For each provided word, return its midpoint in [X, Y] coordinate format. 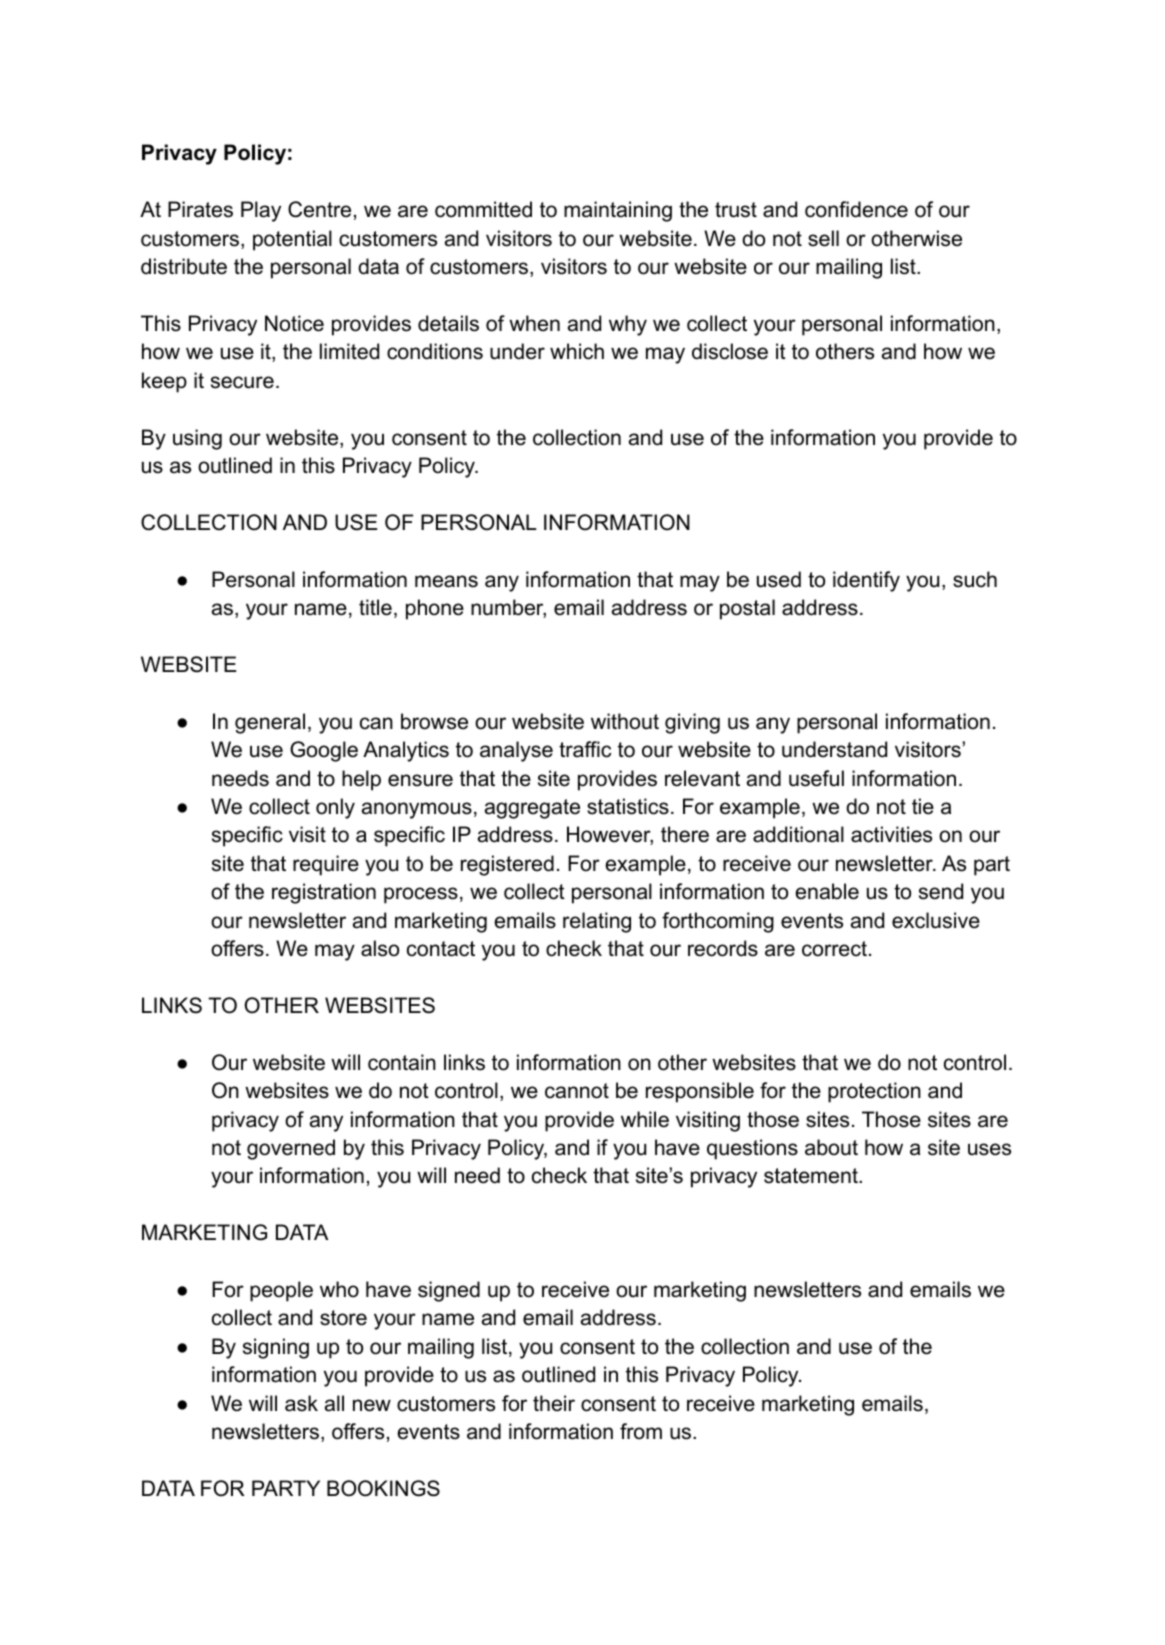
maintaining [618, 211]
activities [891, 834]
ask [301, 1403]
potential [292, 240]
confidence [856, 209]
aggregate [532, 809]
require [326, 865]
